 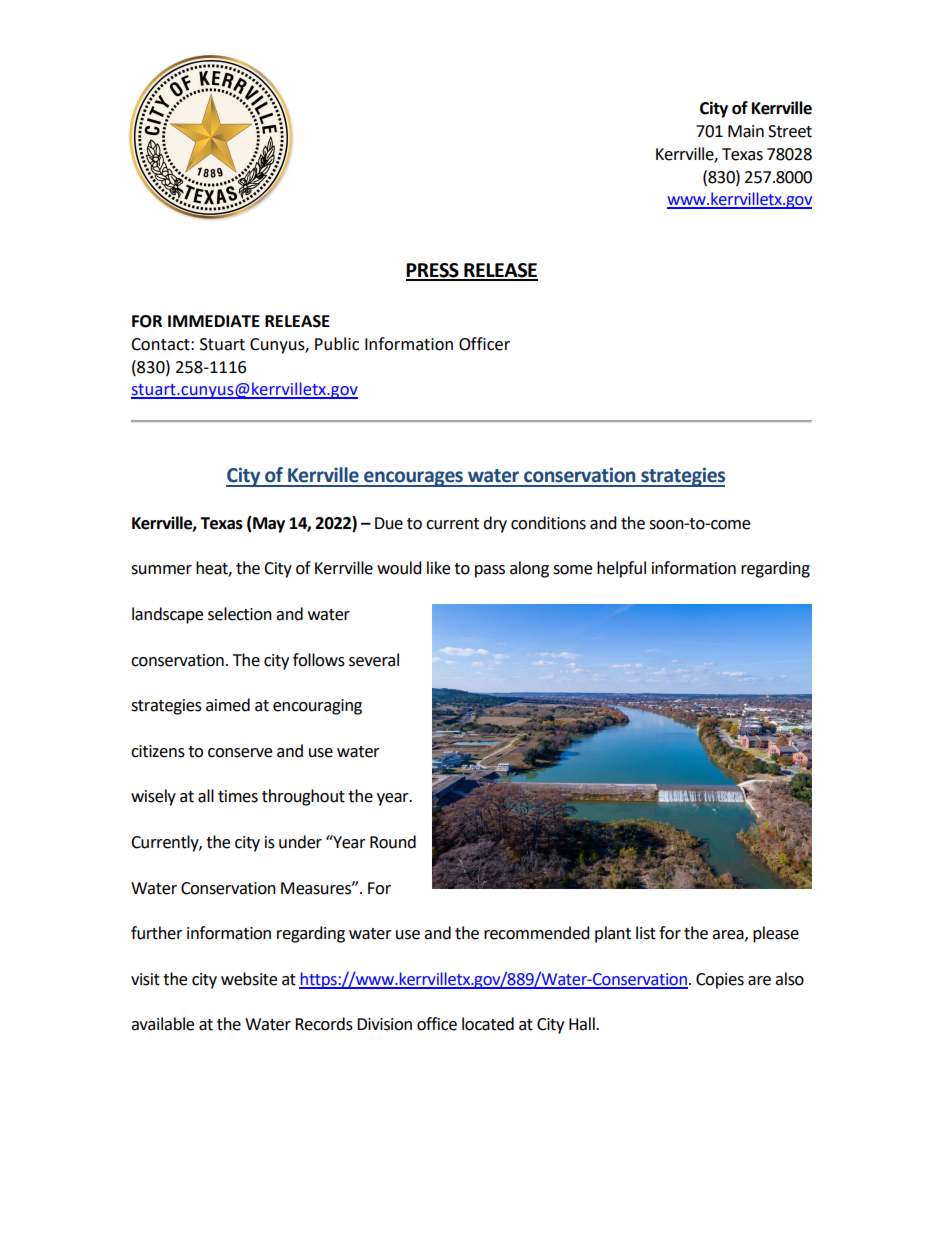 I want to click on selection, so click(x=240, y=614).
